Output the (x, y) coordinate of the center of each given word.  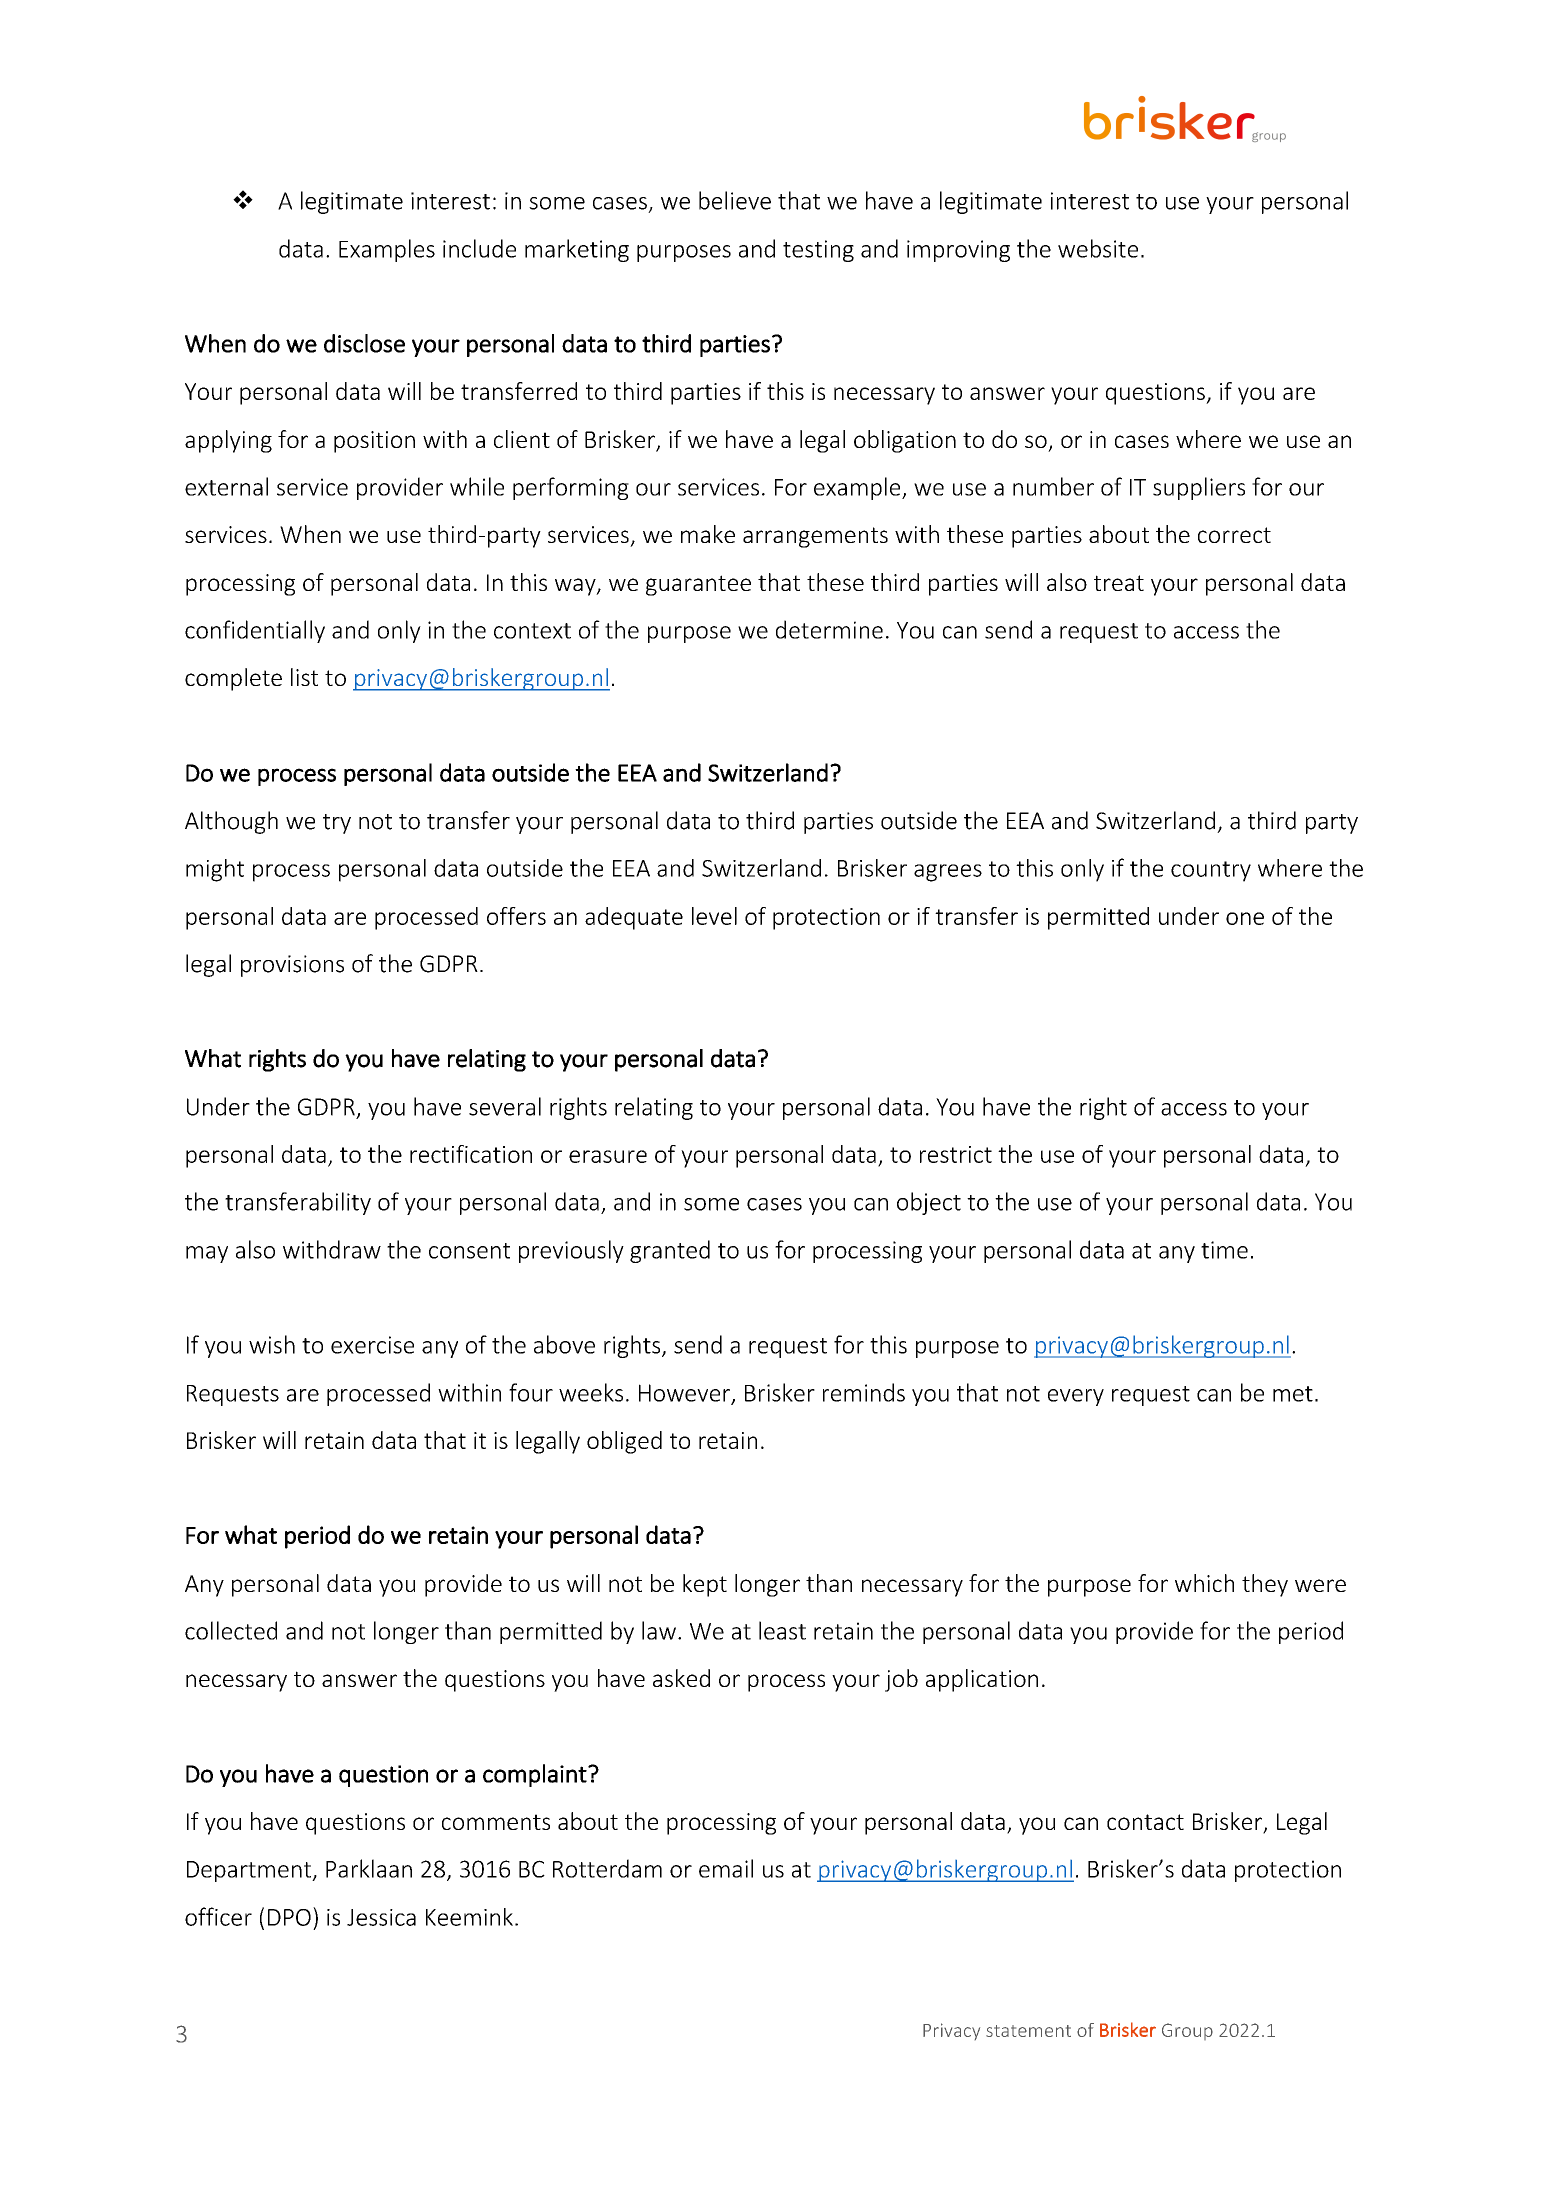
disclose (364, 343)
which (1204, 1583)
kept (705, 1585)
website (1098, 248)
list (304, 677)
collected (231, 1630)
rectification (471, 1154)
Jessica (381, 1917)
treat (1119, 583)
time (1224, 1250)
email (726, 1868)
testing (818, 251)
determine (829, 629)
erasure (608, 1156)
